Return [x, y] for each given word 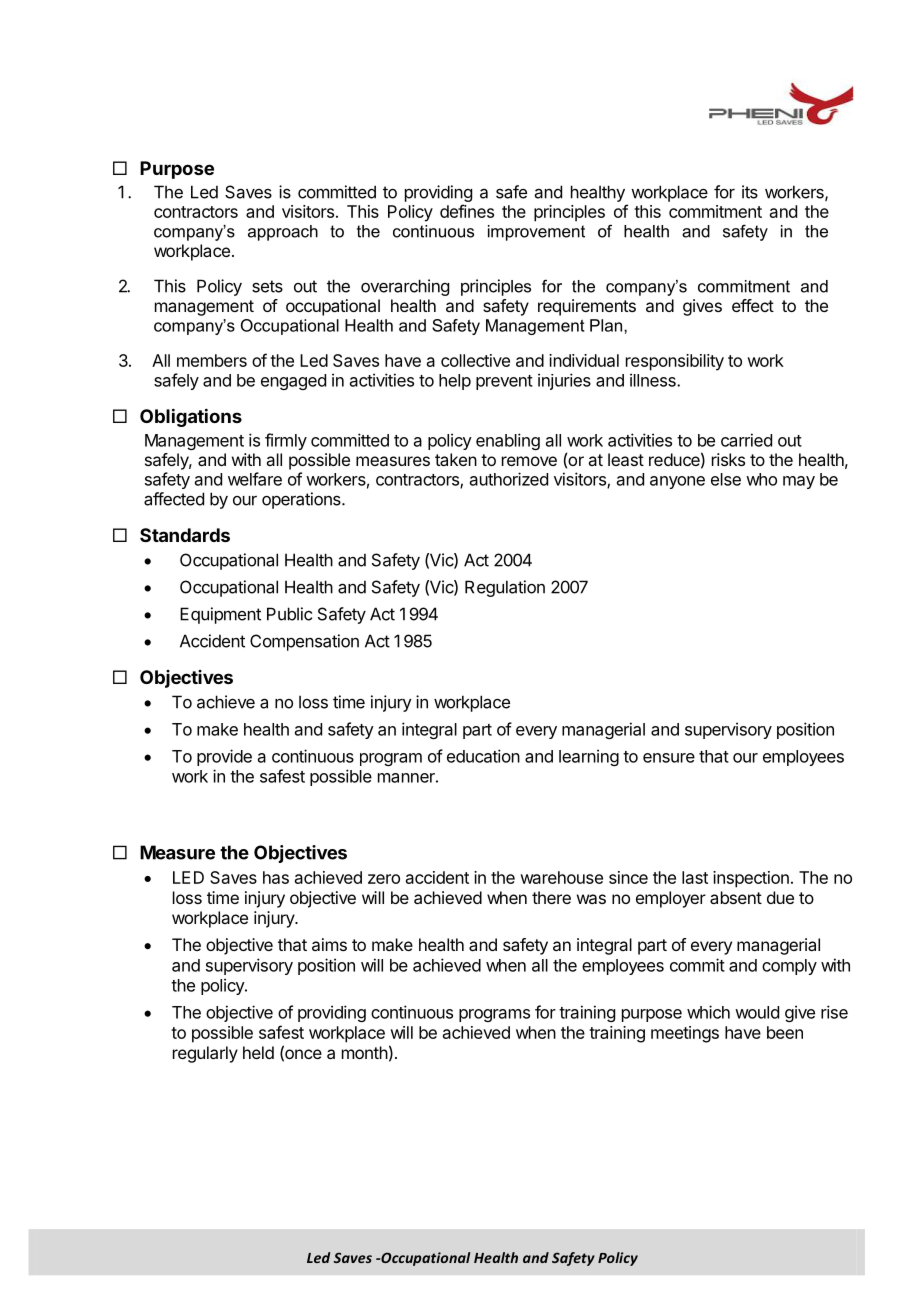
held [258, 1052]
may [799, 482]
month [365, 1052]
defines [467, 211]
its [750, 192]
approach [283, 233]
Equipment [220, 615]
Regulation [505, 588]
